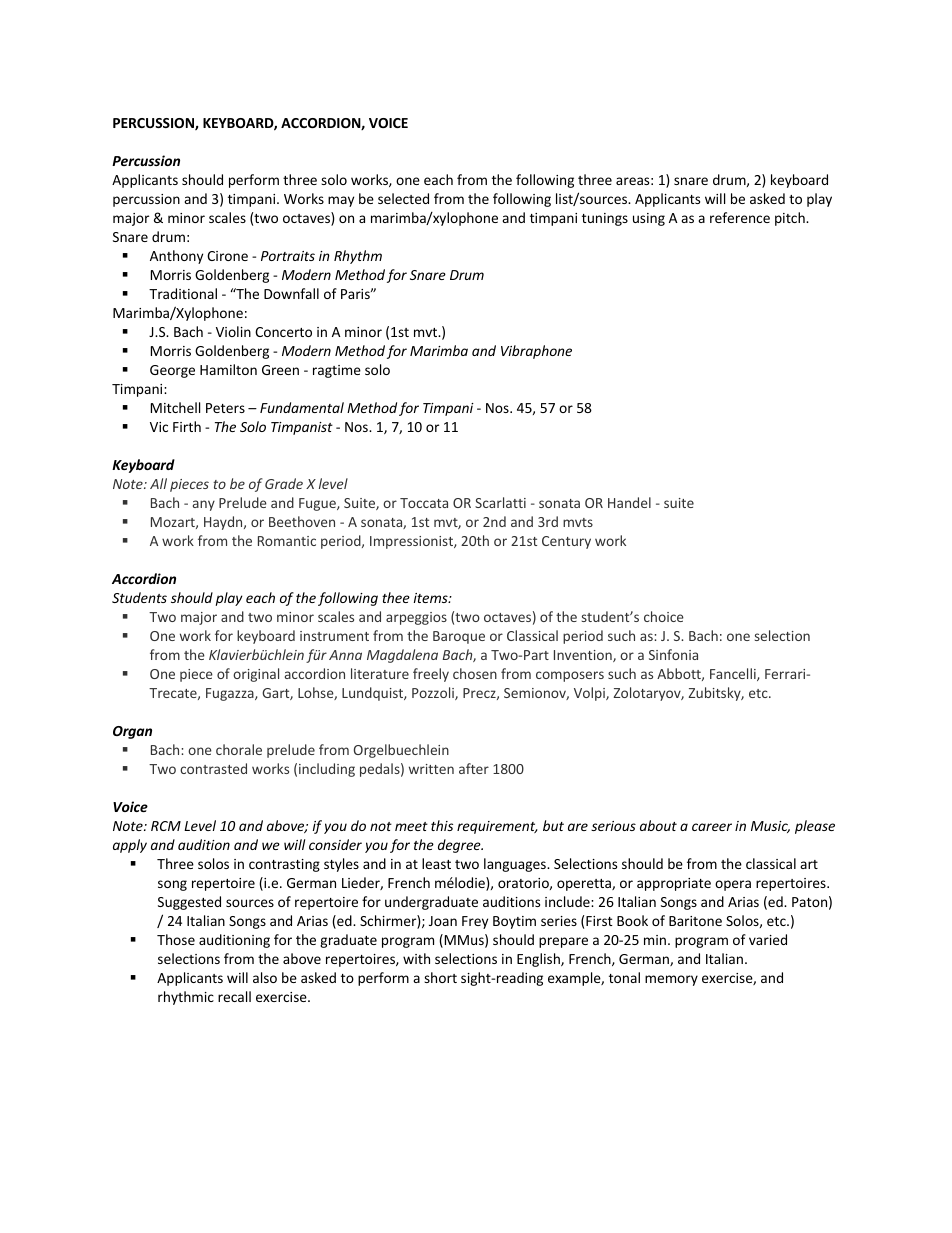  I want to click on reference, so click(740, 217).
